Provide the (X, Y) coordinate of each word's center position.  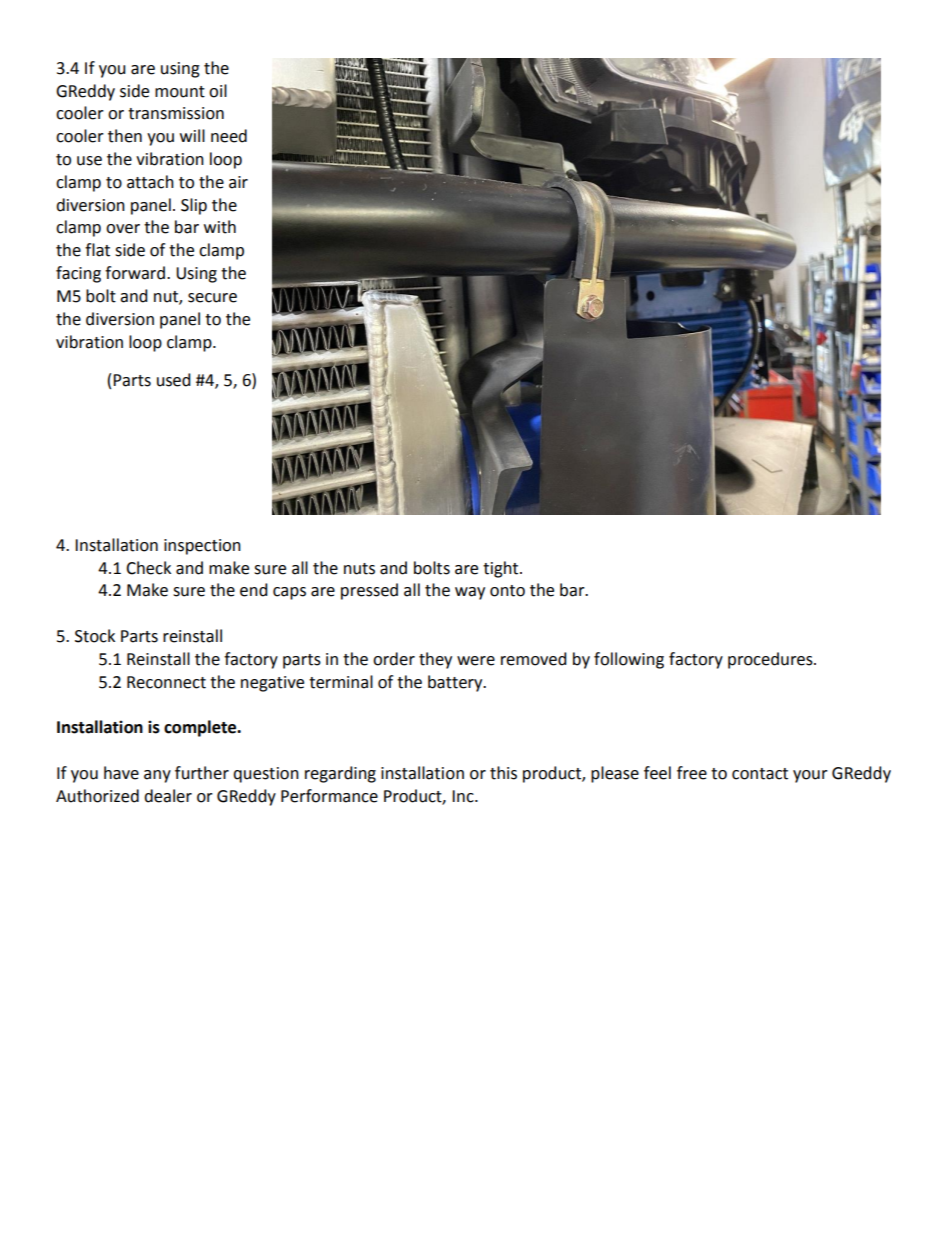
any (157, 776)
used (174, 380)
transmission (176, 113)
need (229, 136)
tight (502, 569)
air (238, 182)
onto (507, 591)
